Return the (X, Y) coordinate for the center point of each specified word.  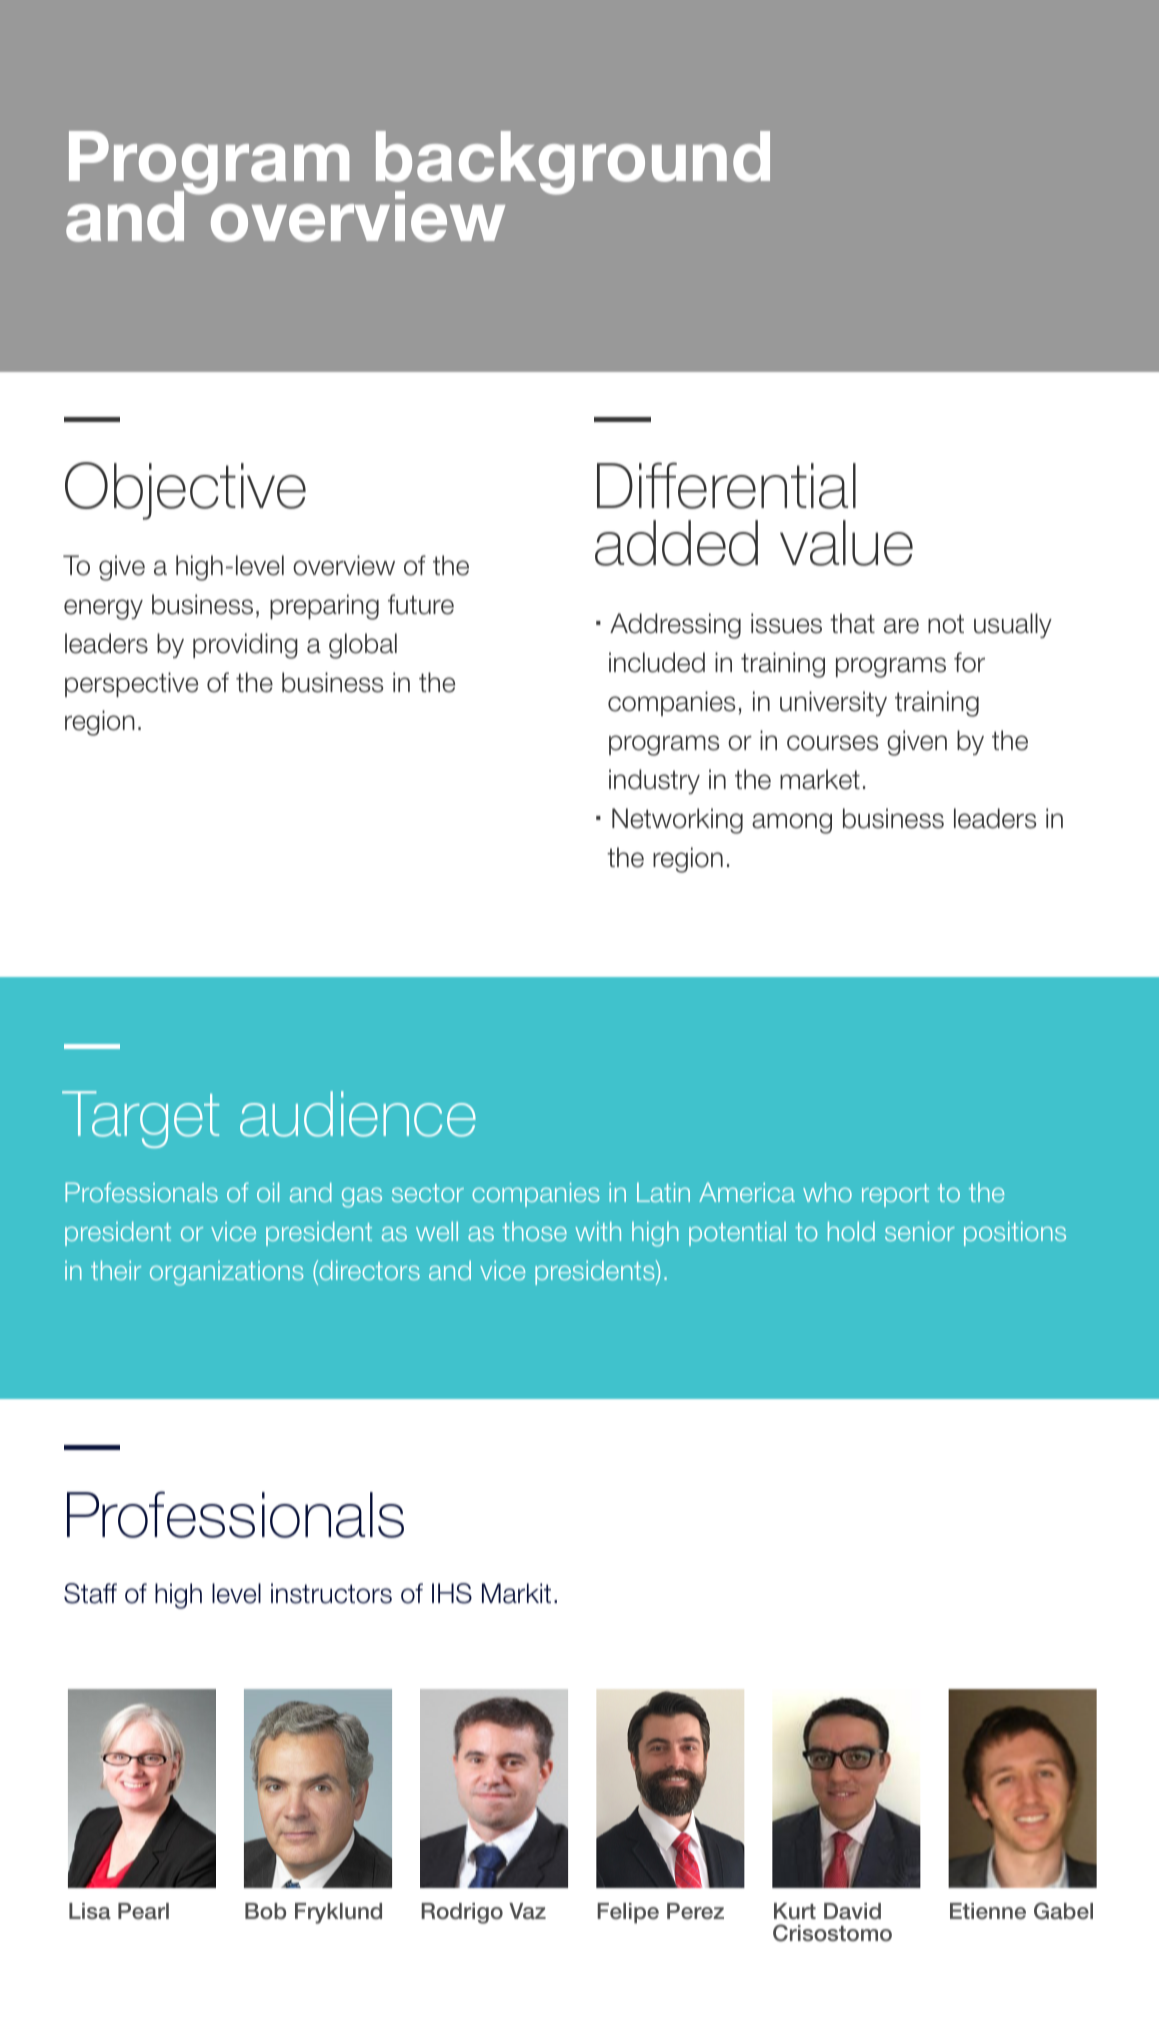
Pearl (143, 1911)
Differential (726, 485)
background (573, 164)
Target (140, 1119)
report (895, 1195)
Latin (663, 1192)
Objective (185, 491)
